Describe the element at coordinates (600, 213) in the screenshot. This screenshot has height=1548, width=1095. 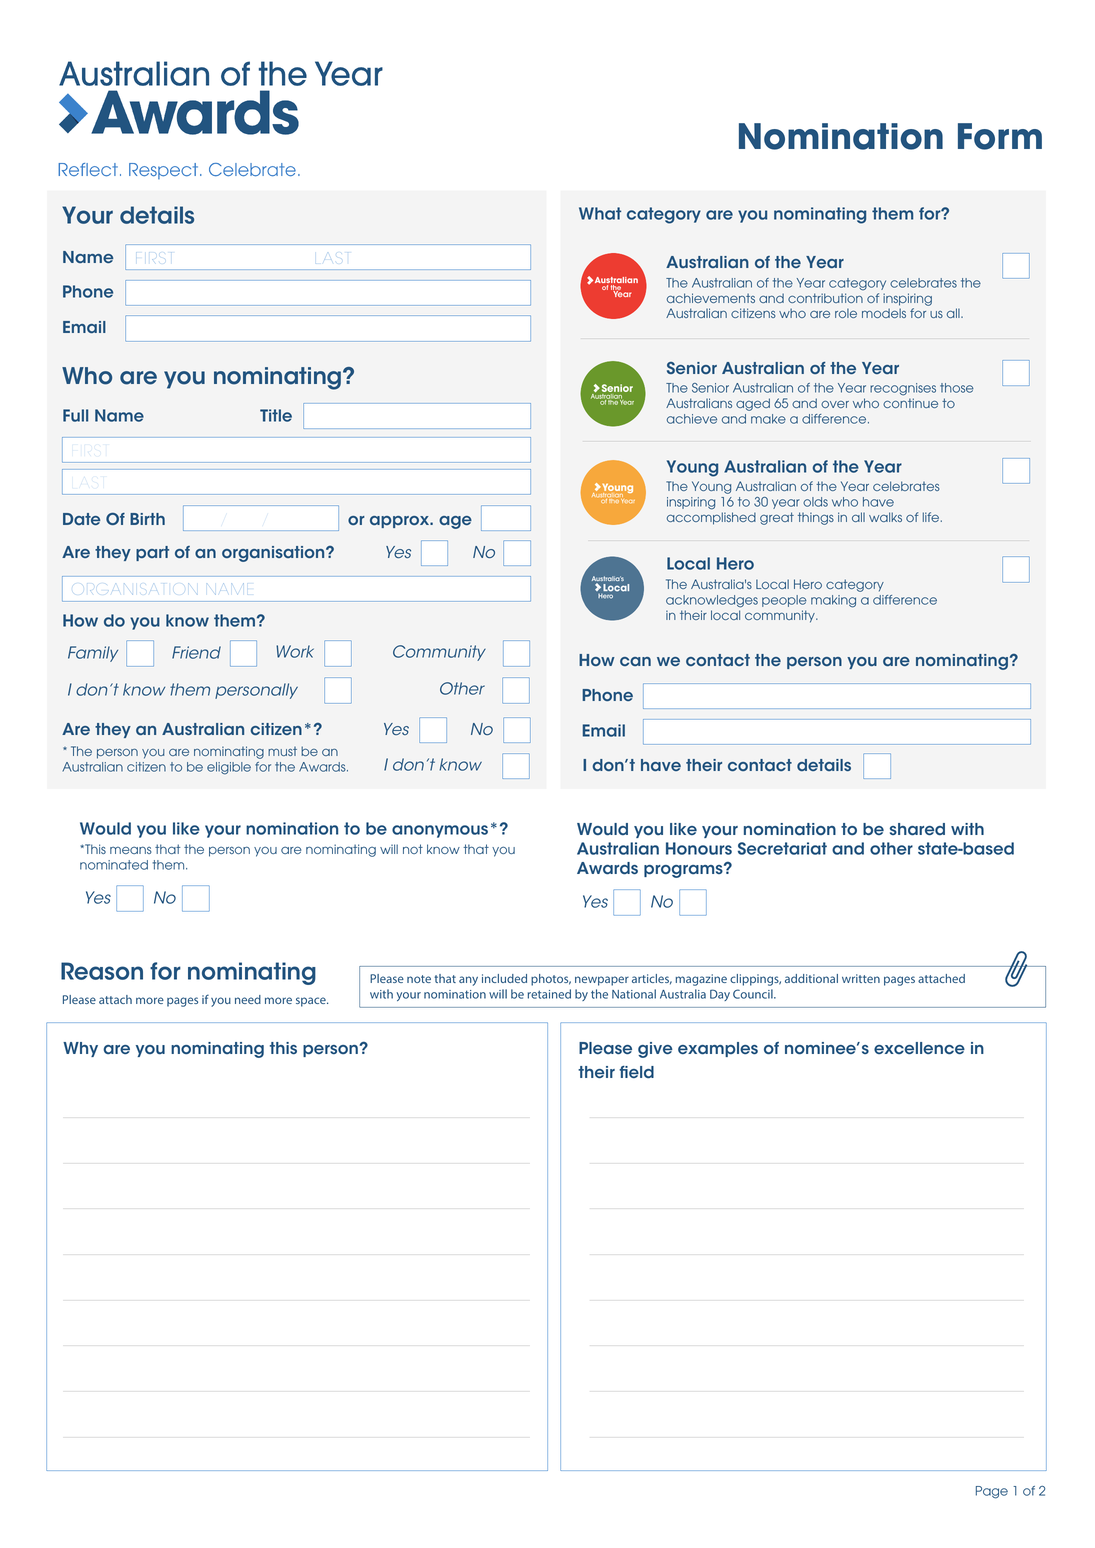
I see `What` at that location.
